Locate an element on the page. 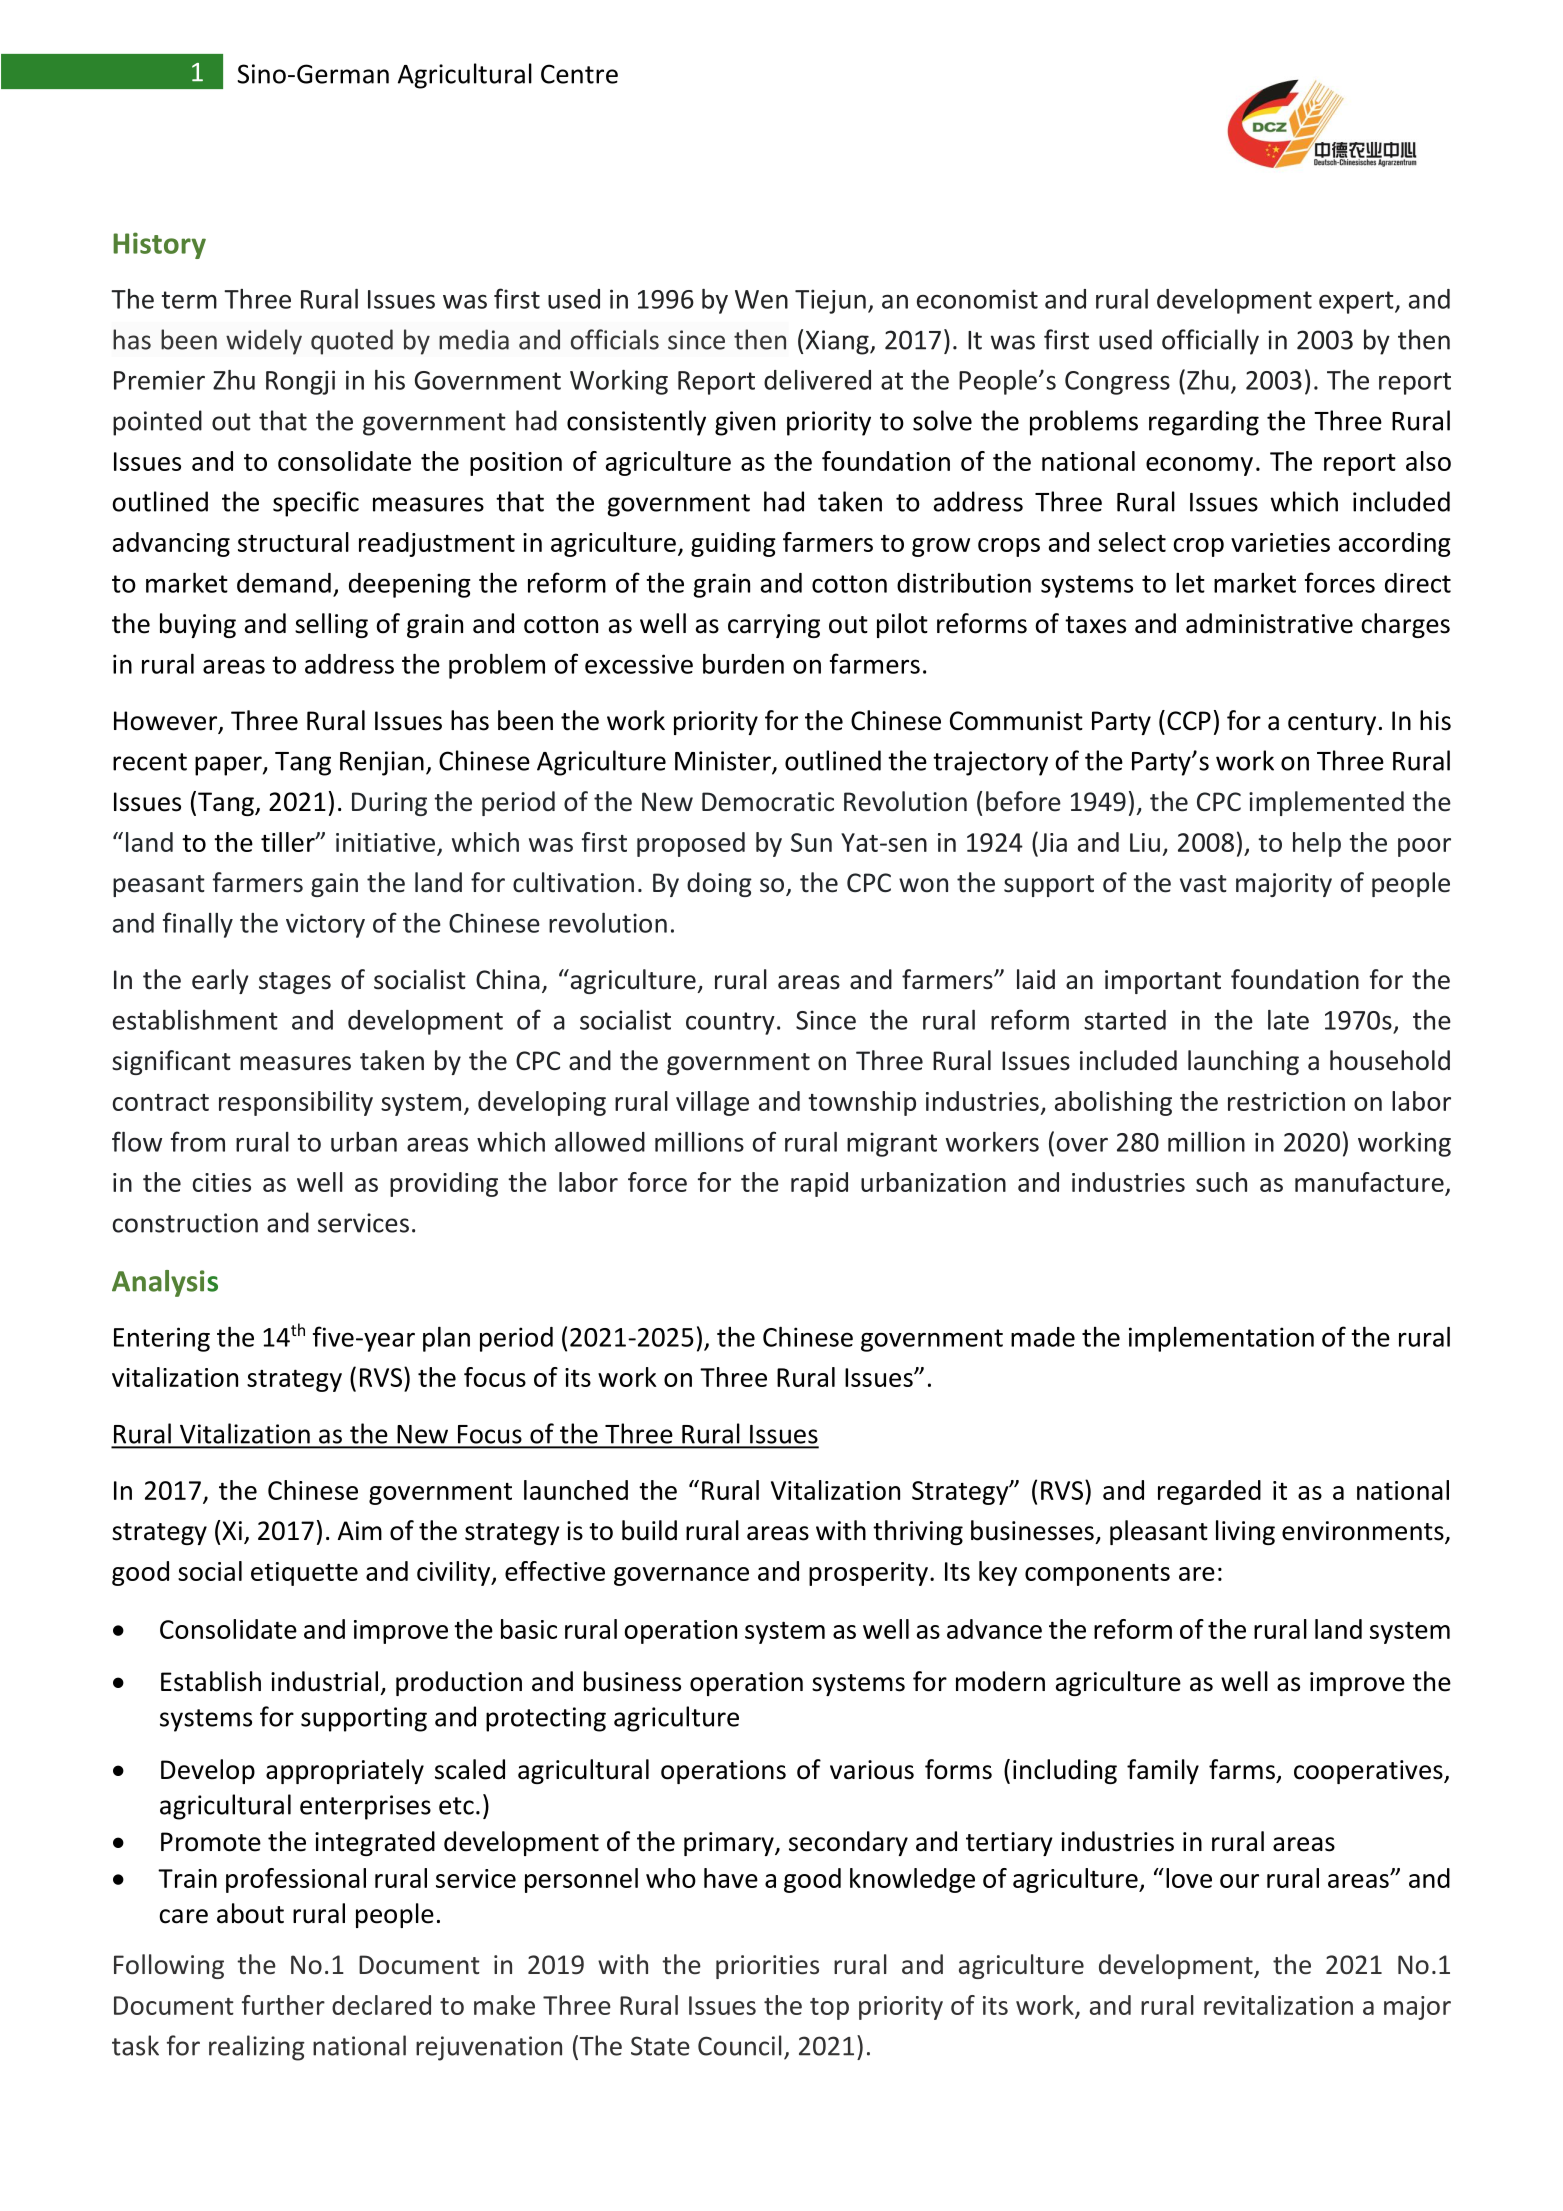  country is located at coordinates (730, 1023).
